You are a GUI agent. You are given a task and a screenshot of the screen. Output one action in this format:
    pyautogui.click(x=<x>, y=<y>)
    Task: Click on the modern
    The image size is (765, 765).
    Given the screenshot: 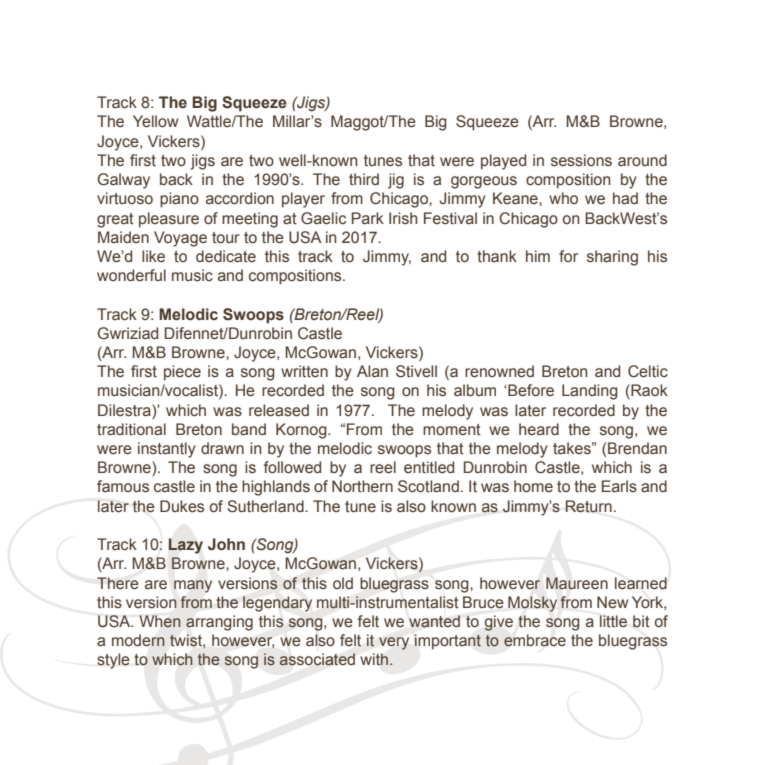 What is the action you would take?
    pyautogui.click(x=138, y=640)
